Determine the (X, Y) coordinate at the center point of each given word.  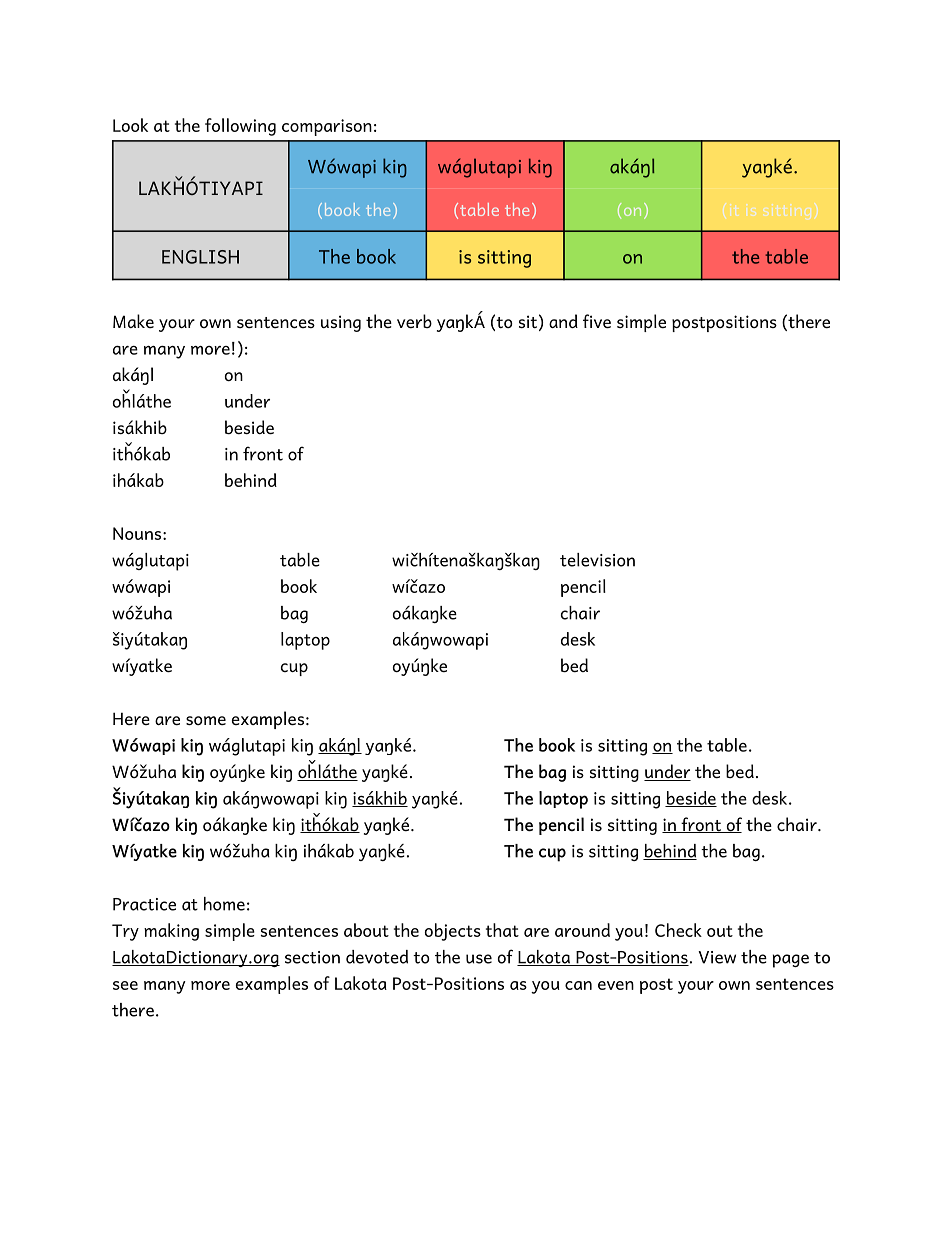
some (206, 720)
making (171, 932)
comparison (327, 127)
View (717, 957)
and (563, 321)
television (597, 560)
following (240, 127)
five (597, 321)
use (479, 959)
